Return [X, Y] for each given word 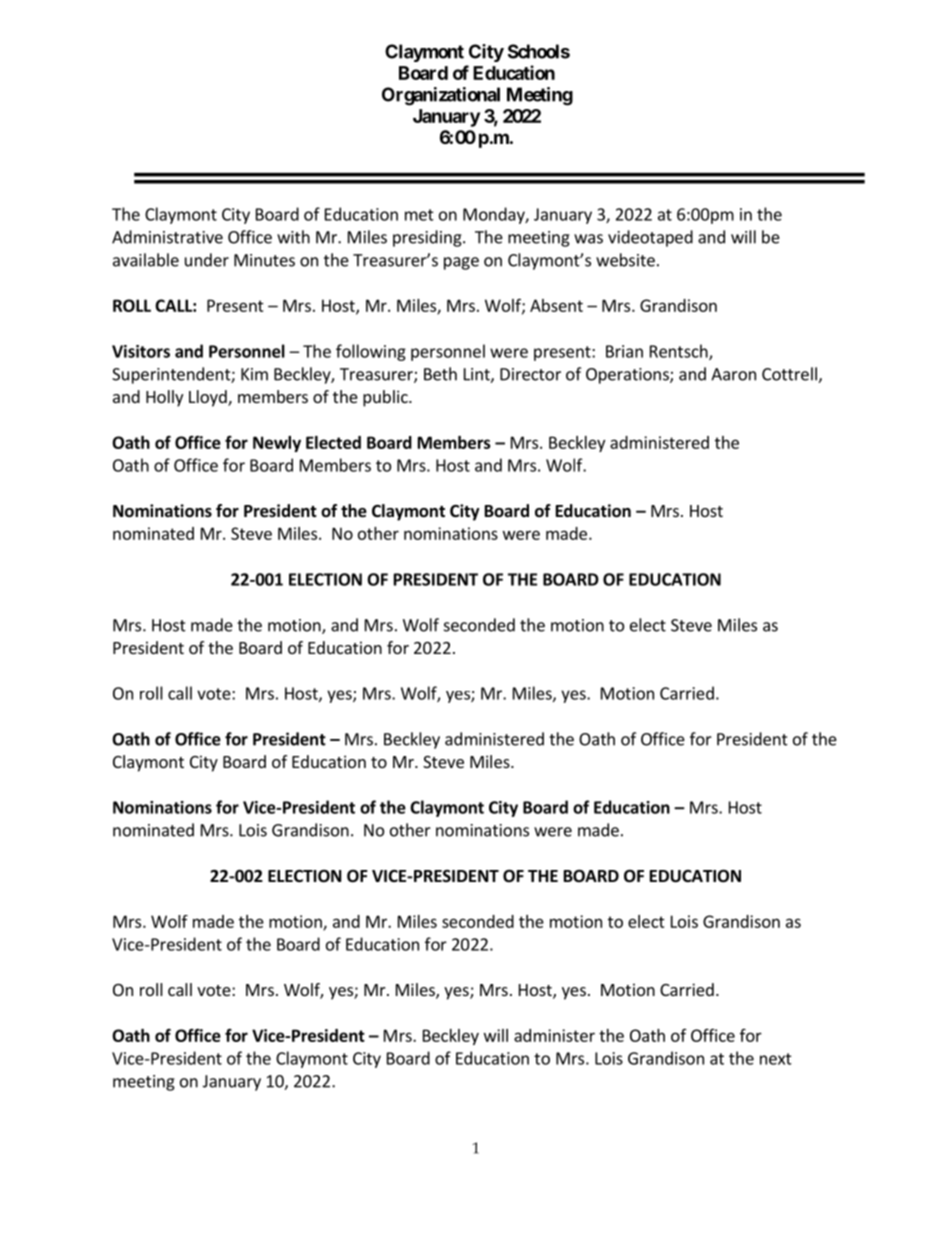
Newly [277, 444]
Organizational [441, 96]
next [776, 1059]
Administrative [167, 237]
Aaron [733, 374]
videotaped [650, 238]
